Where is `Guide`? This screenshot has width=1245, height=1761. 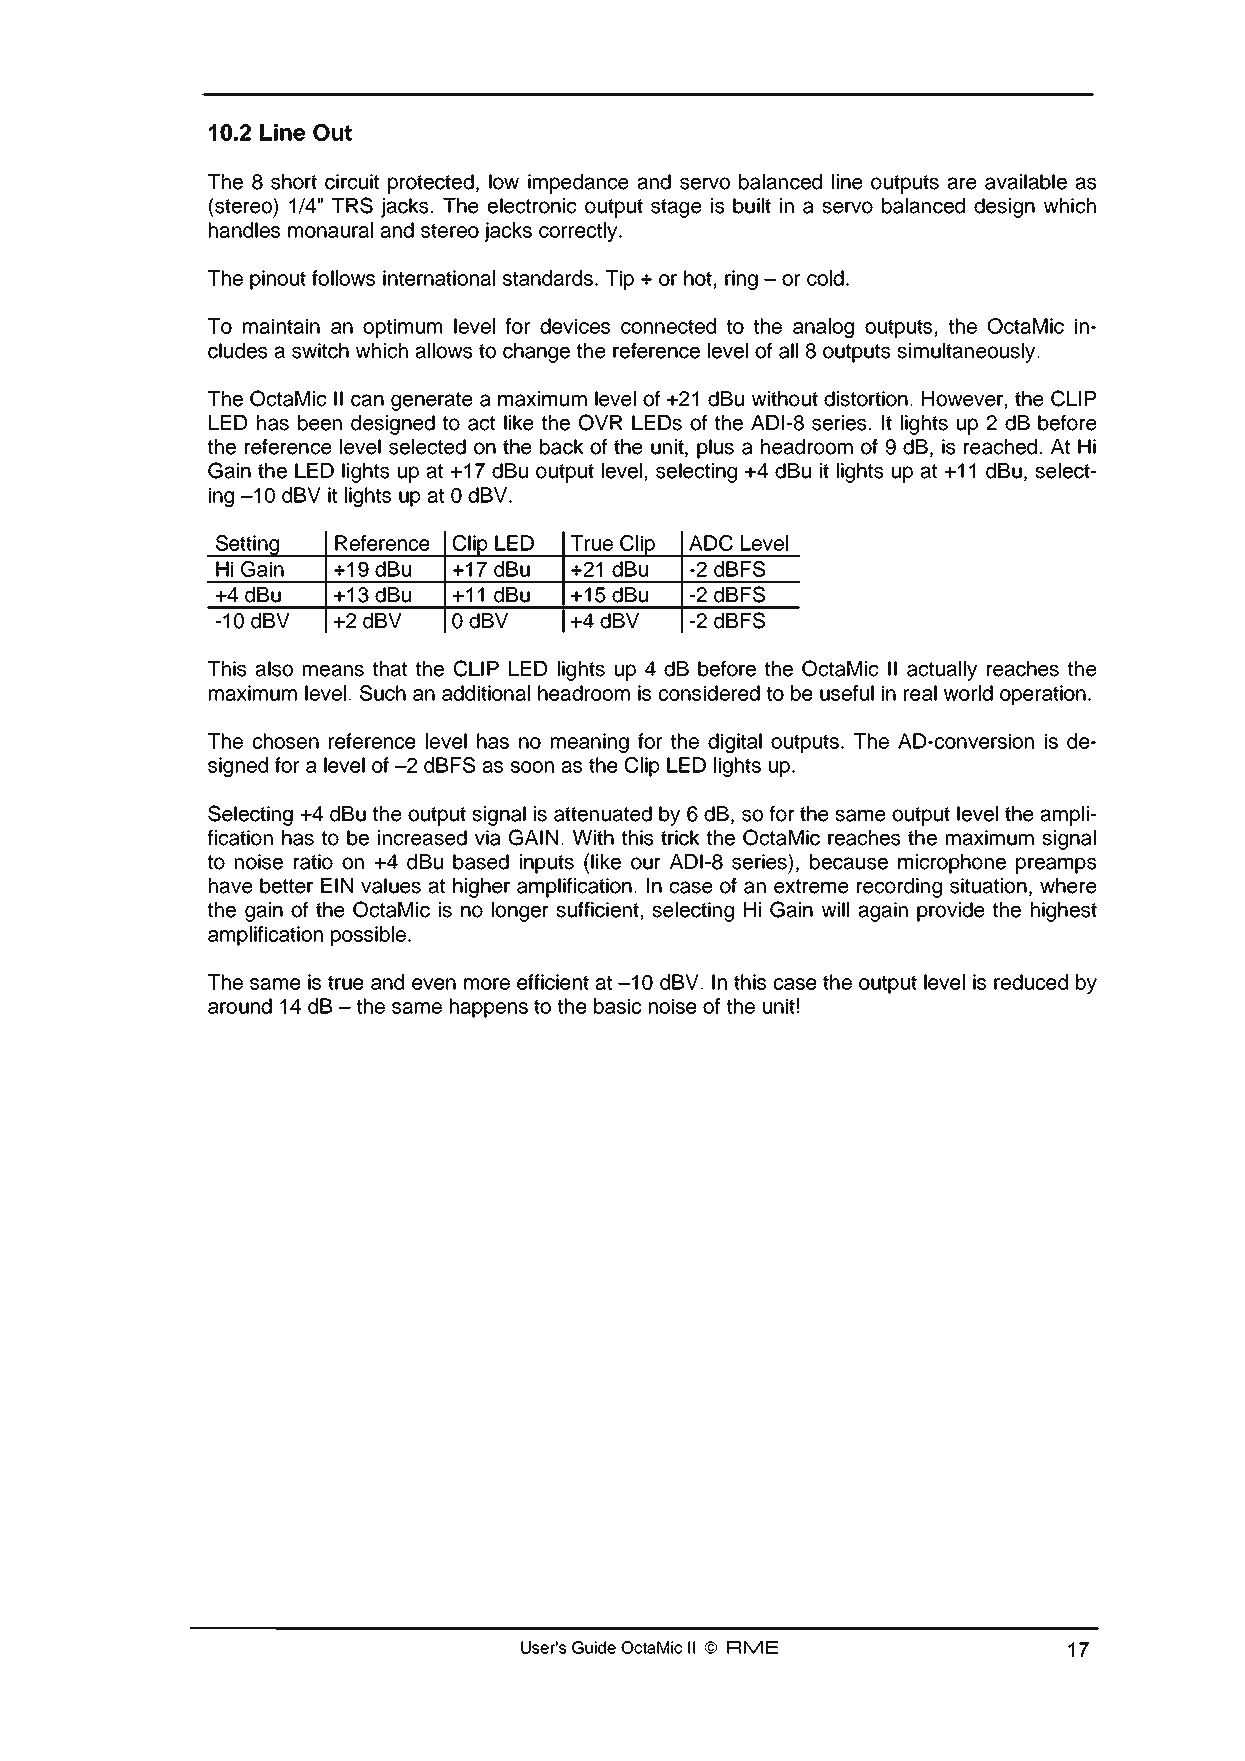 Guide is located at coordinates (594, 1647).
